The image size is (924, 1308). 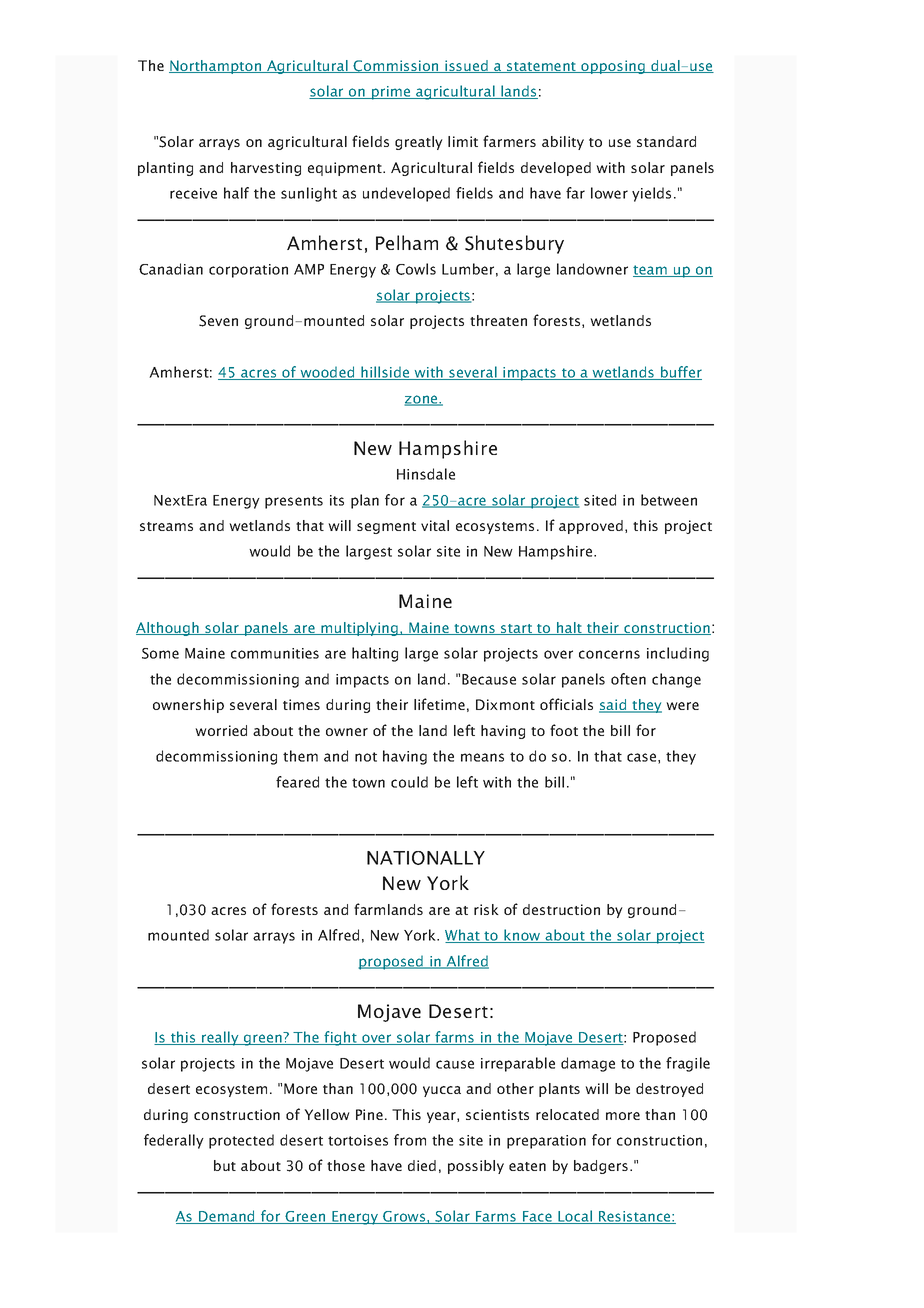 What do you see at coordinates (680, 373) in the screenshot?
I see `buffer` at bounding box center [680, 373].
